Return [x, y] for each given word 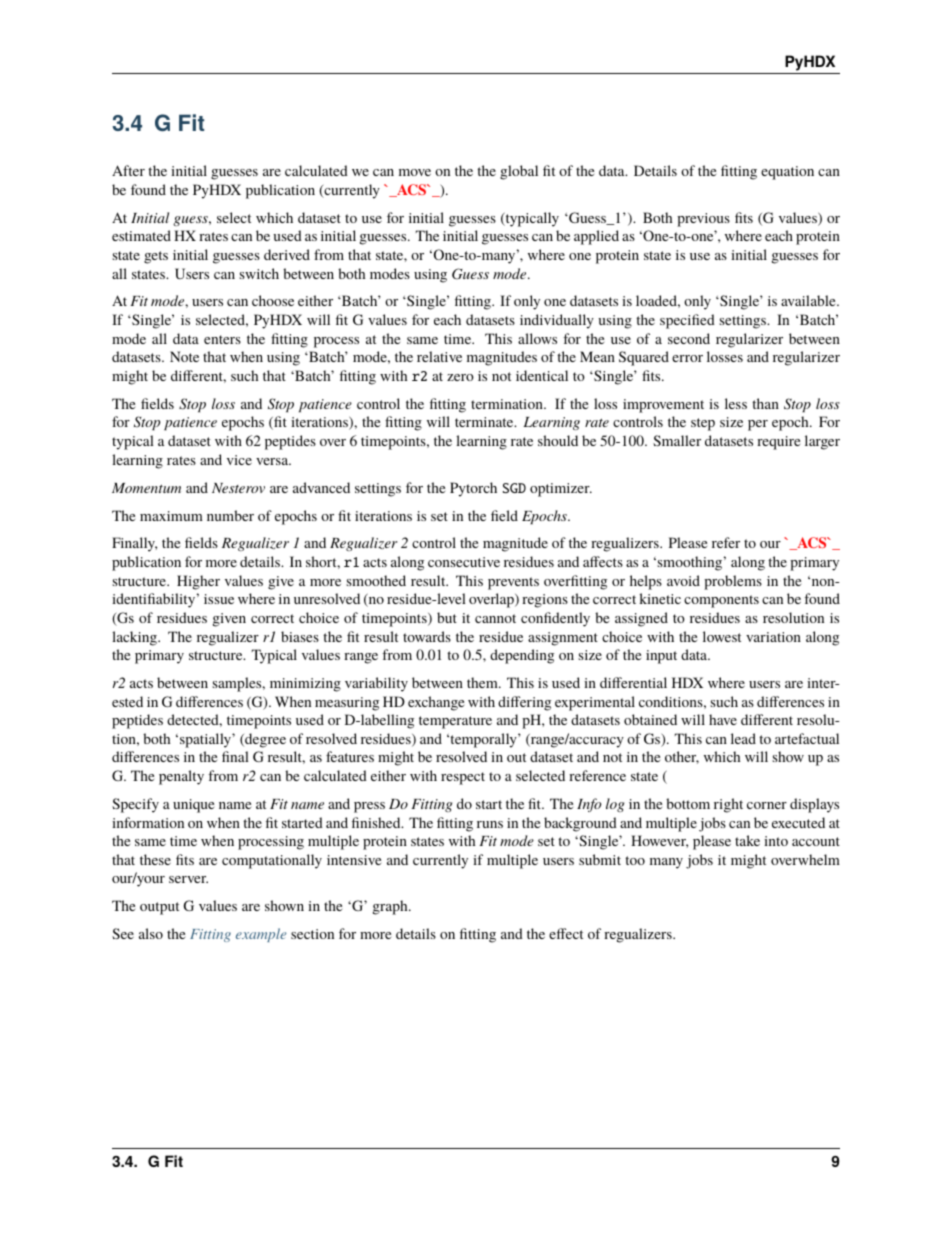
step [703, 424]
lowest [722, 636]
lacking [135, 638]
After [128, 170]
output [159, 908]
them [483, 682]
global [519, 172]
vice [239, 460]
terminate [485, 422]
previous [703, 220]
